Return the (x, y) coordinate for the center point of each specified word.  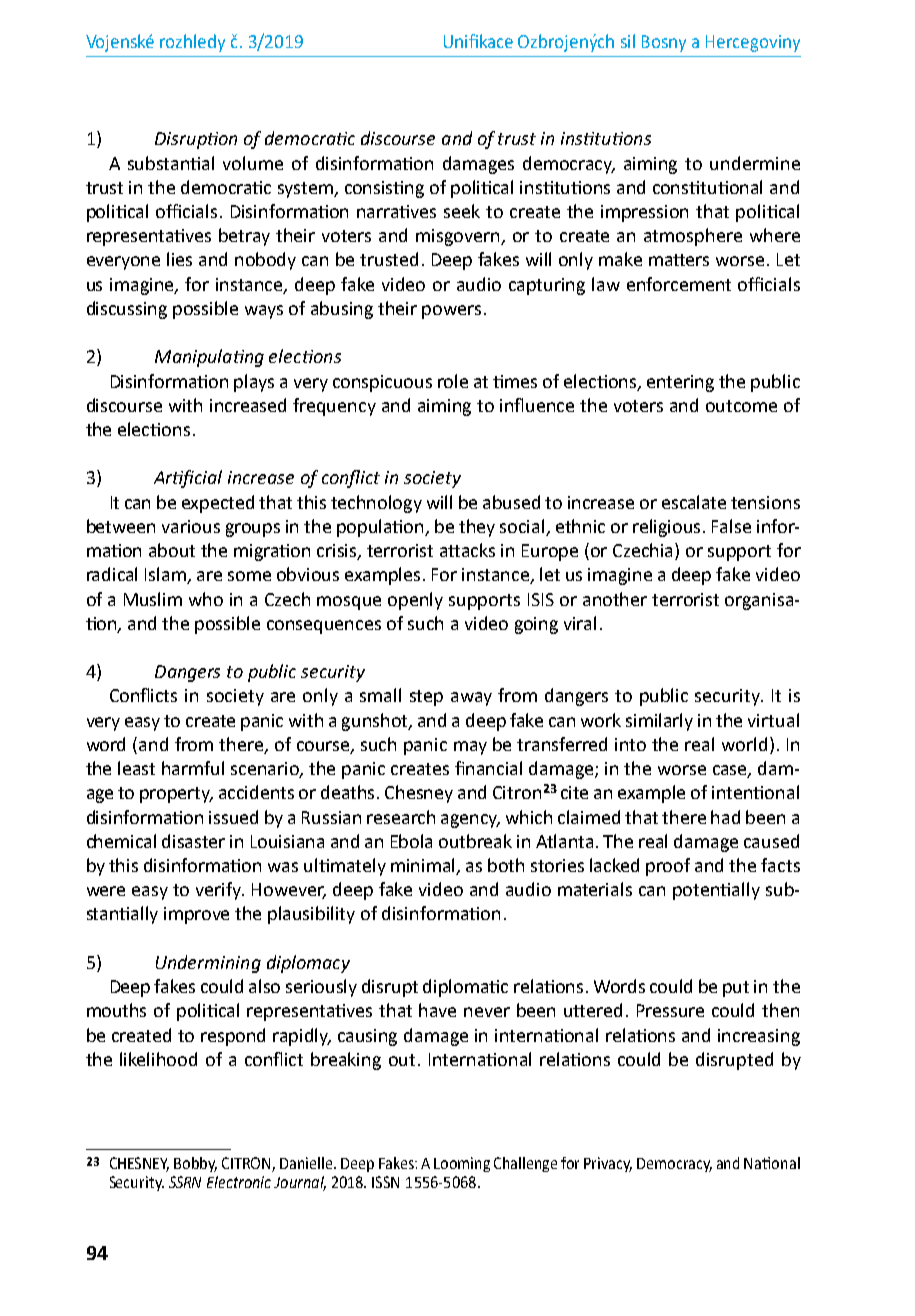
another (615, 599)
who (206, 599)
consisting (384, 189)
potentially (716, 891)
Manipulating (209, 358)
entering (680, 383)
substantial (171, 163)
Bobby (195, 1164)
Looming (462, 1164)
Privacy (608, 1164)
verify (220, 891)
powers (451, 312)
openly (415, 601)
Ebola (411, 841)
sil (628, 41)
